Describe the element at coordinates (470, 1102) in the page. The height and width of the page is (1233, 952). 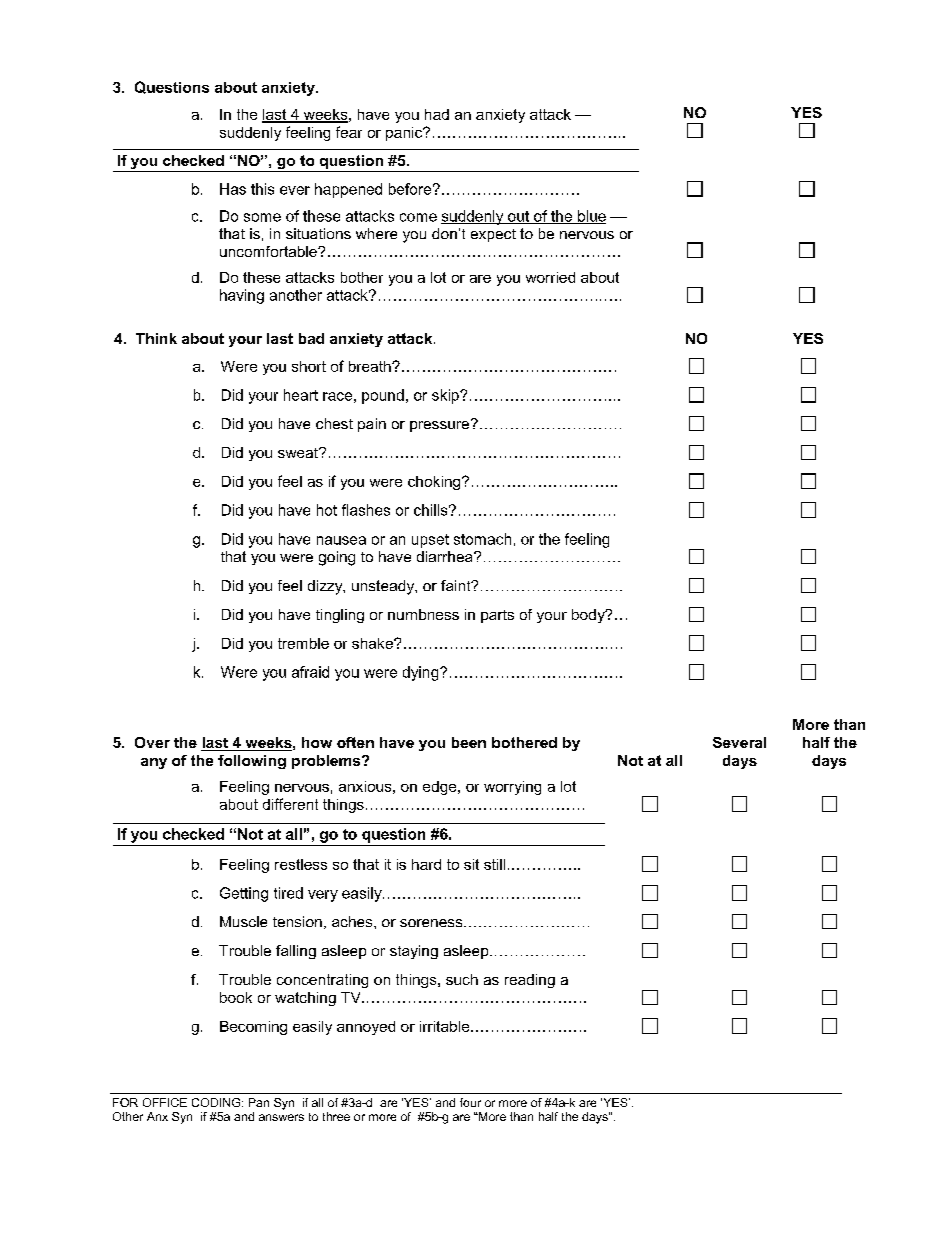
I see `four` at that location.
